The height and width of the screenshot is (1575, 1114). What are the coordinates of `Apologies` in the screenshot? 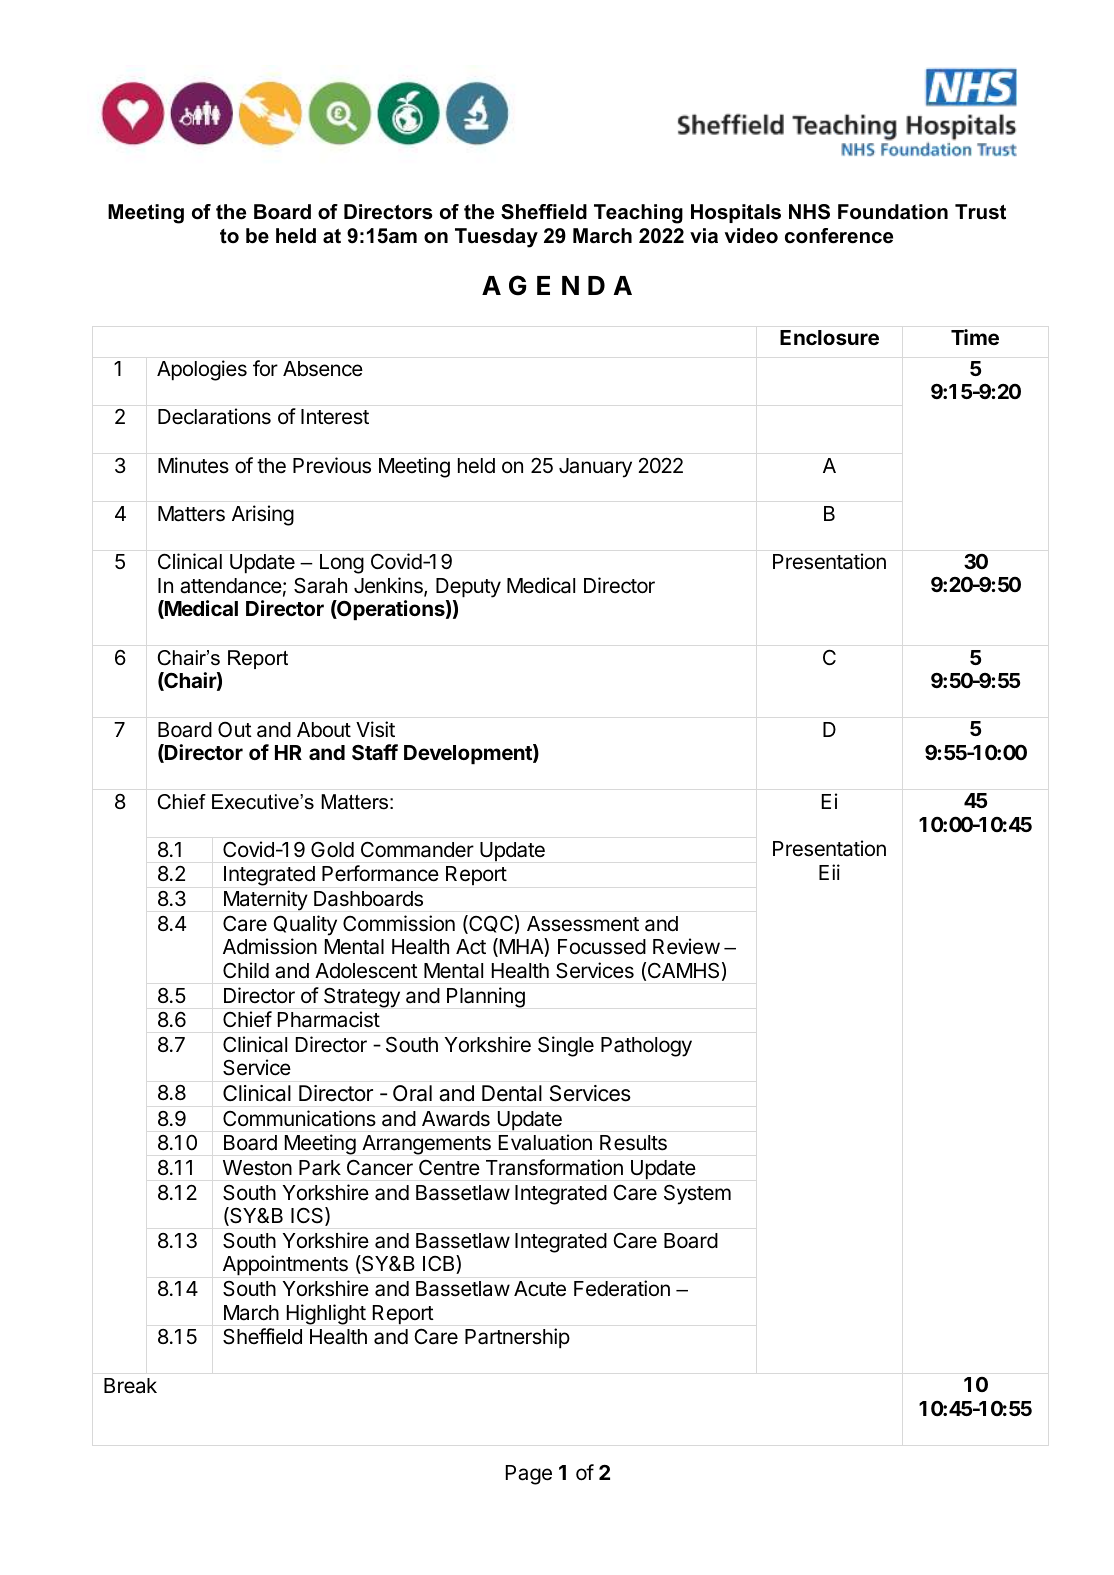 It's located at (202, 370).
